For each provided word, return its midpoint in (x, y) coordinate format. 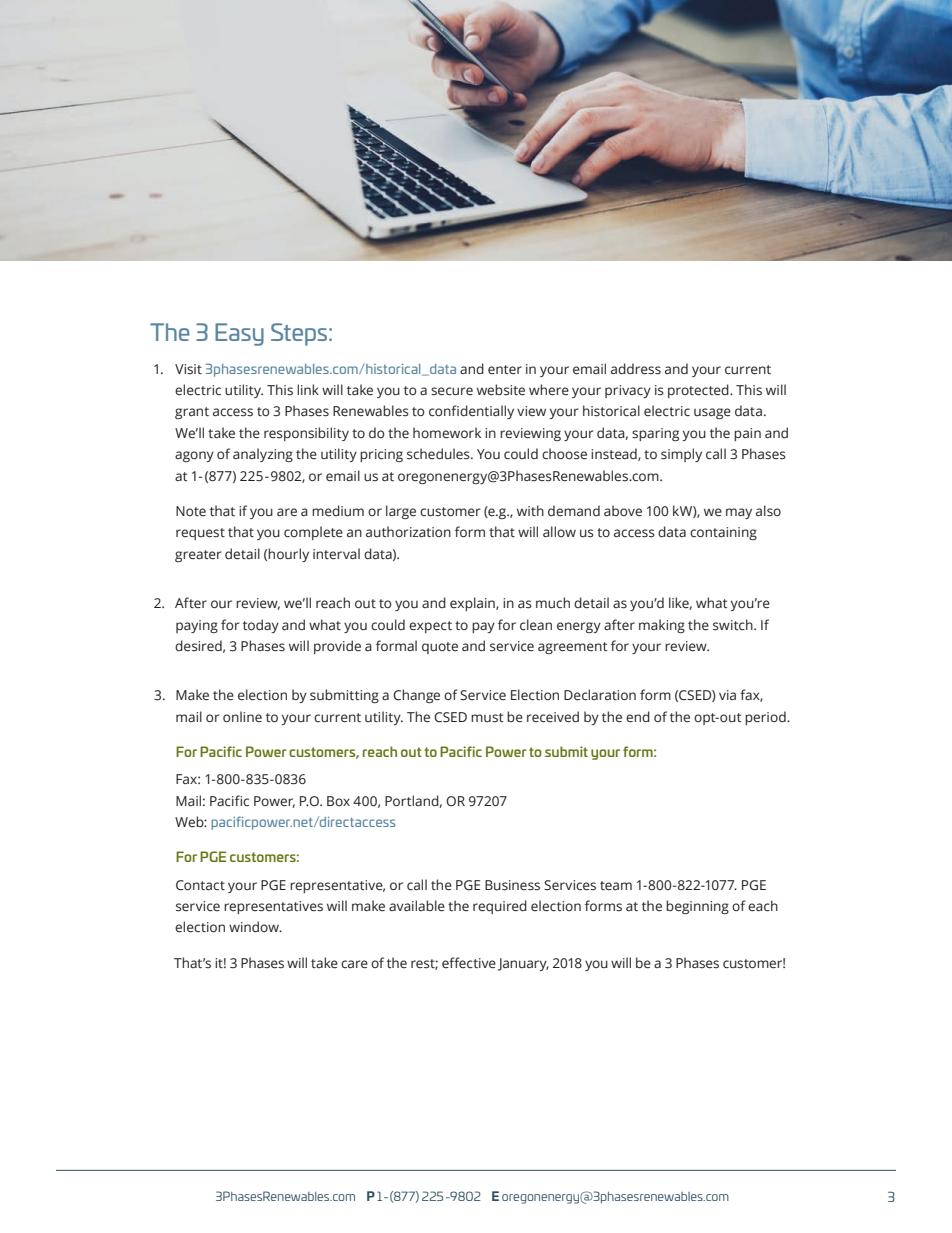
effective (469, 963)
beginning (697, 907)
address (636, 369)
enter (505, 369)
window (255, 926)
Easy (239, 334)
